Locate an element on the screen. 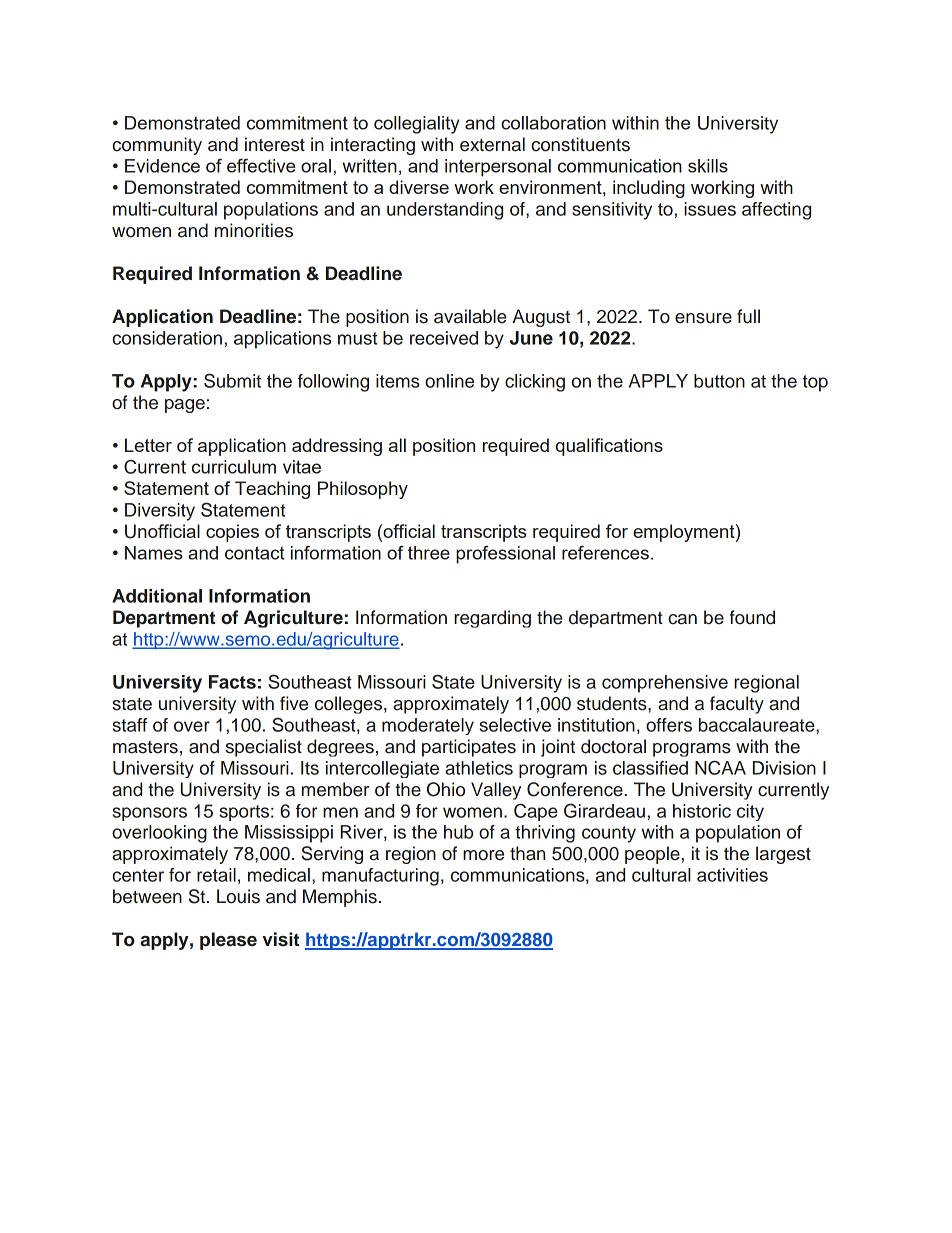  external is located at coordinates (492, 144).
